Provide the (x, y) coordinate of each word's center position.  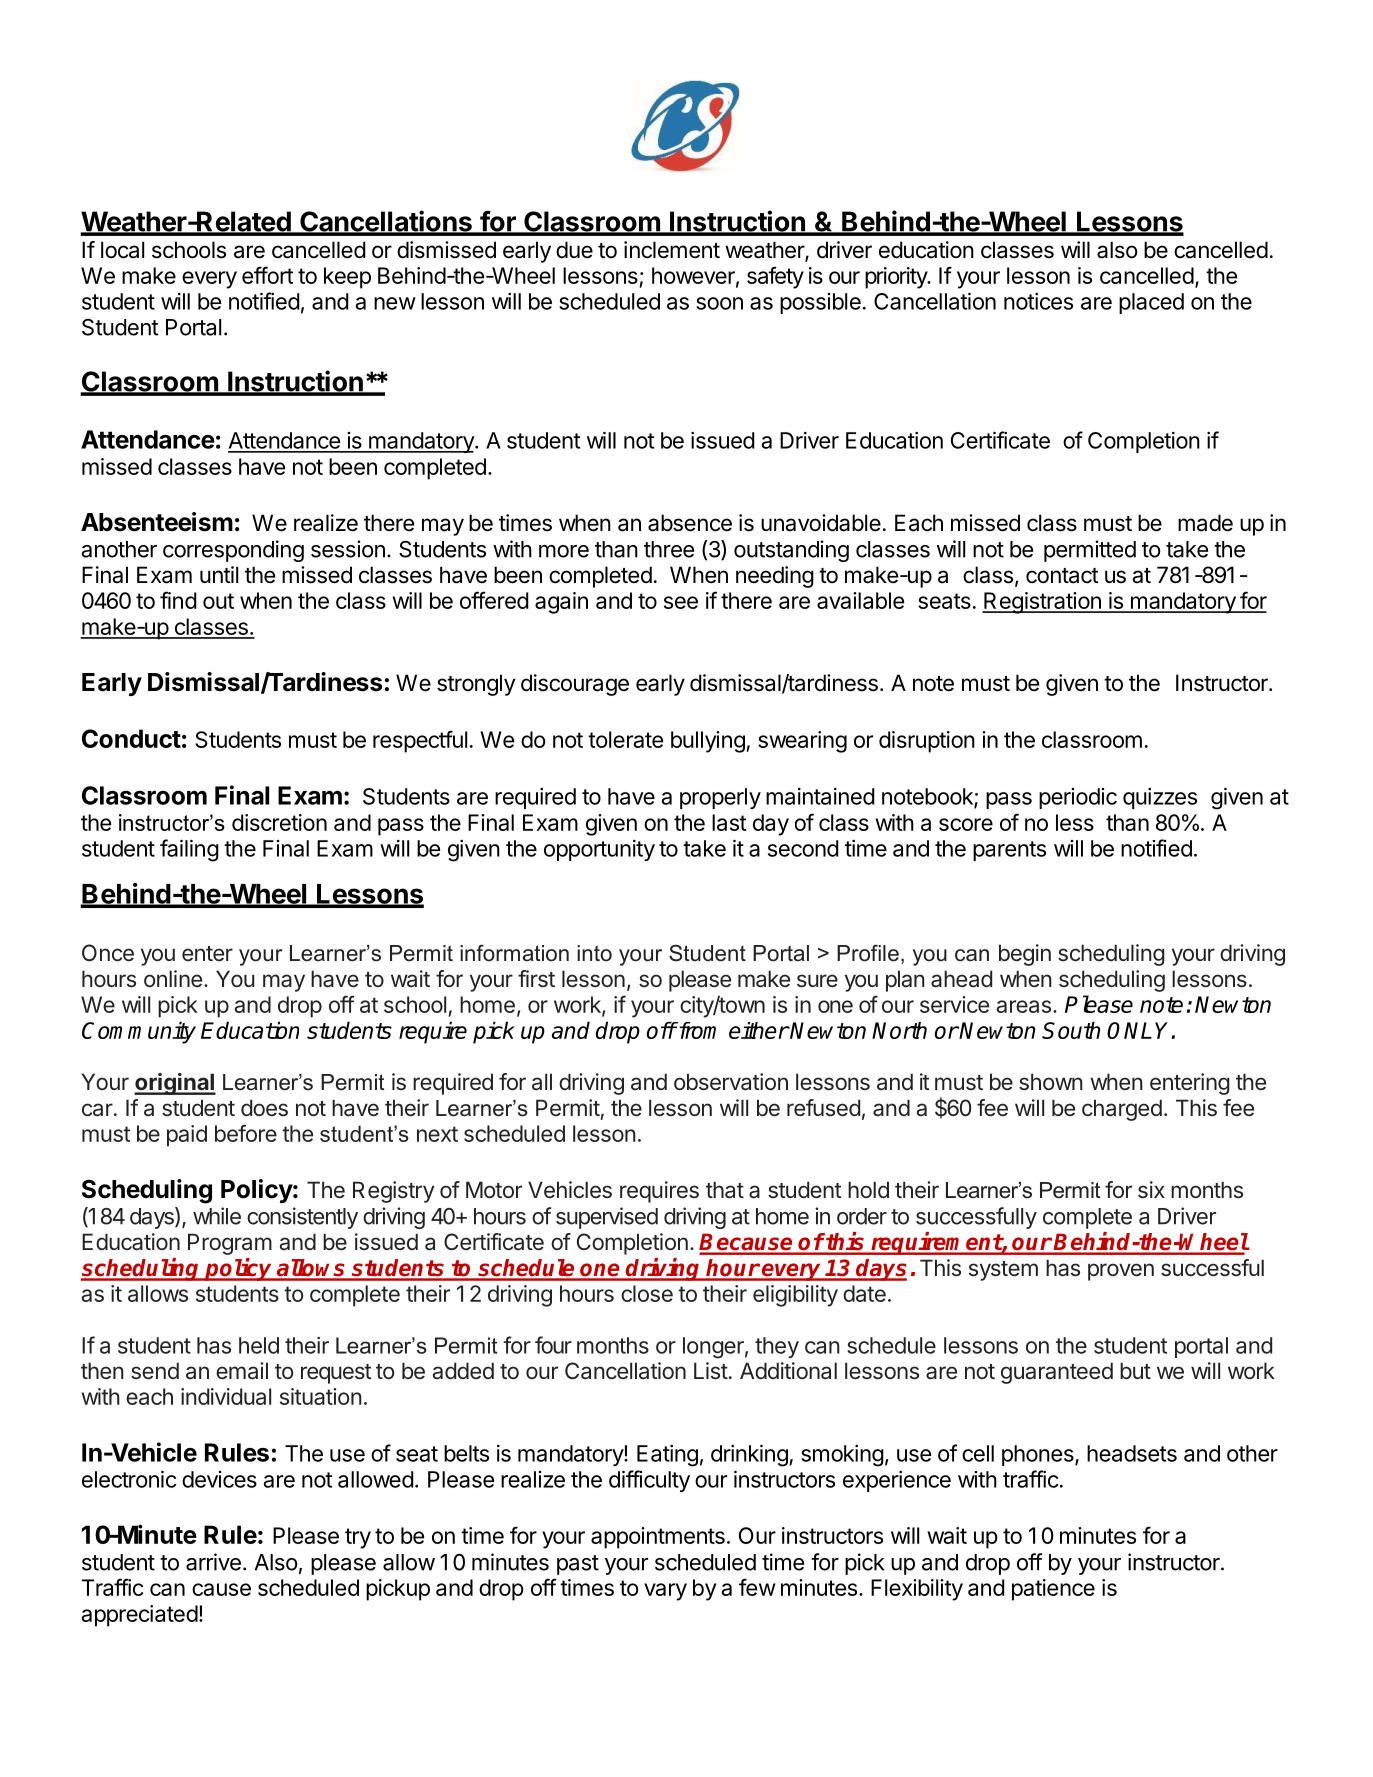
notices (1038, 301)
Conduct (131, 738)
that (725, 1190)
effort (267, 275)
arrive (213, 1562)
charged (1122, 1110)
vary (665, 1592)
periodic (1078, 798)
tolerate (625, 739)
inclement (672, 250)
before (246, 1133)
